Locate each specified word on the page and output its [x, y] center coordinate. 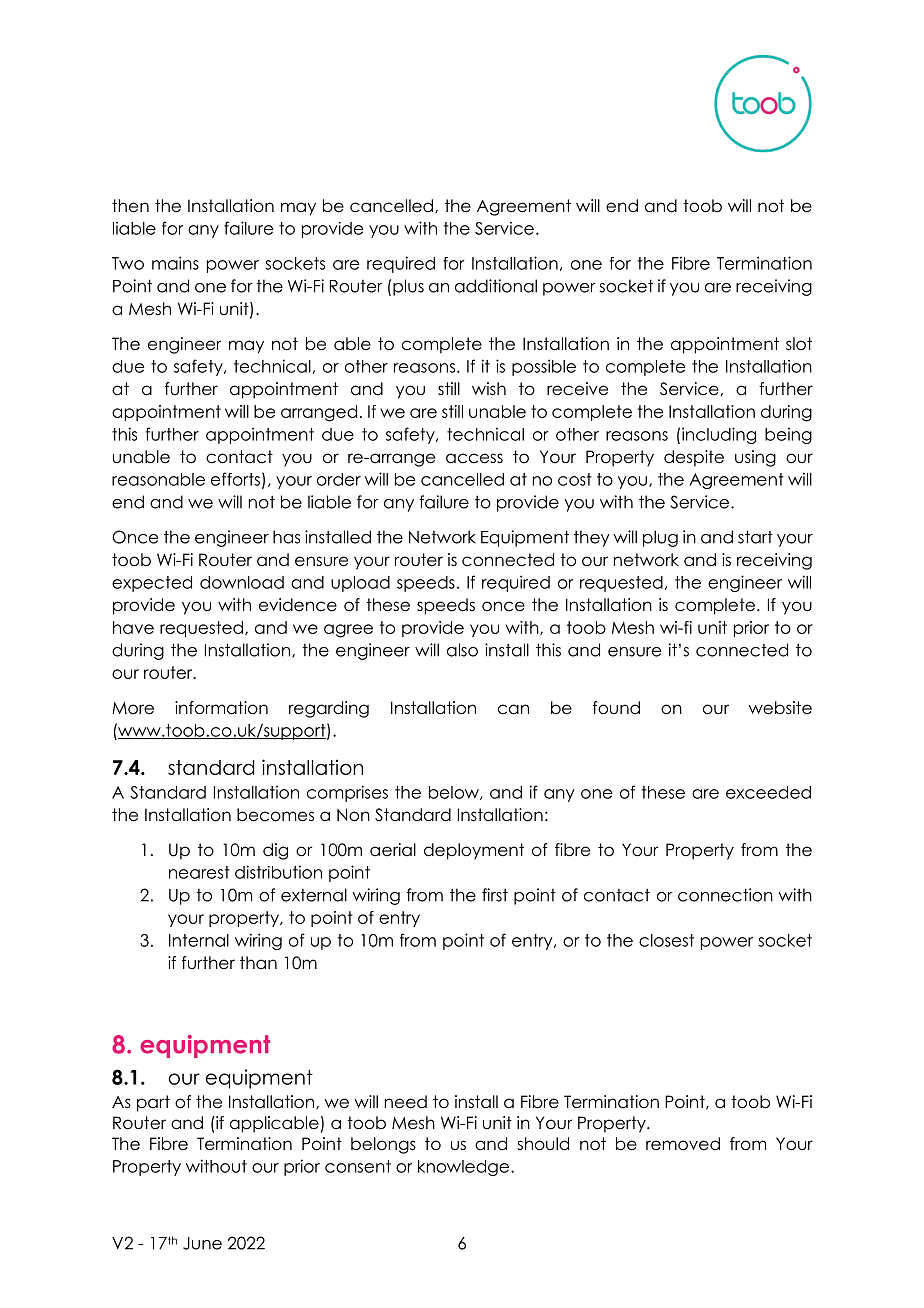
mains [175, 263]
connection [725, 895]
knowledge [465, 1168]
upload [360, 584]
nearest [199, 872]
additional [496, 286]
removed [683, 1144]
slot [799, 344]
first [495, 895]
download [242, 582]
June [202, 1243]
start [755, 537]
